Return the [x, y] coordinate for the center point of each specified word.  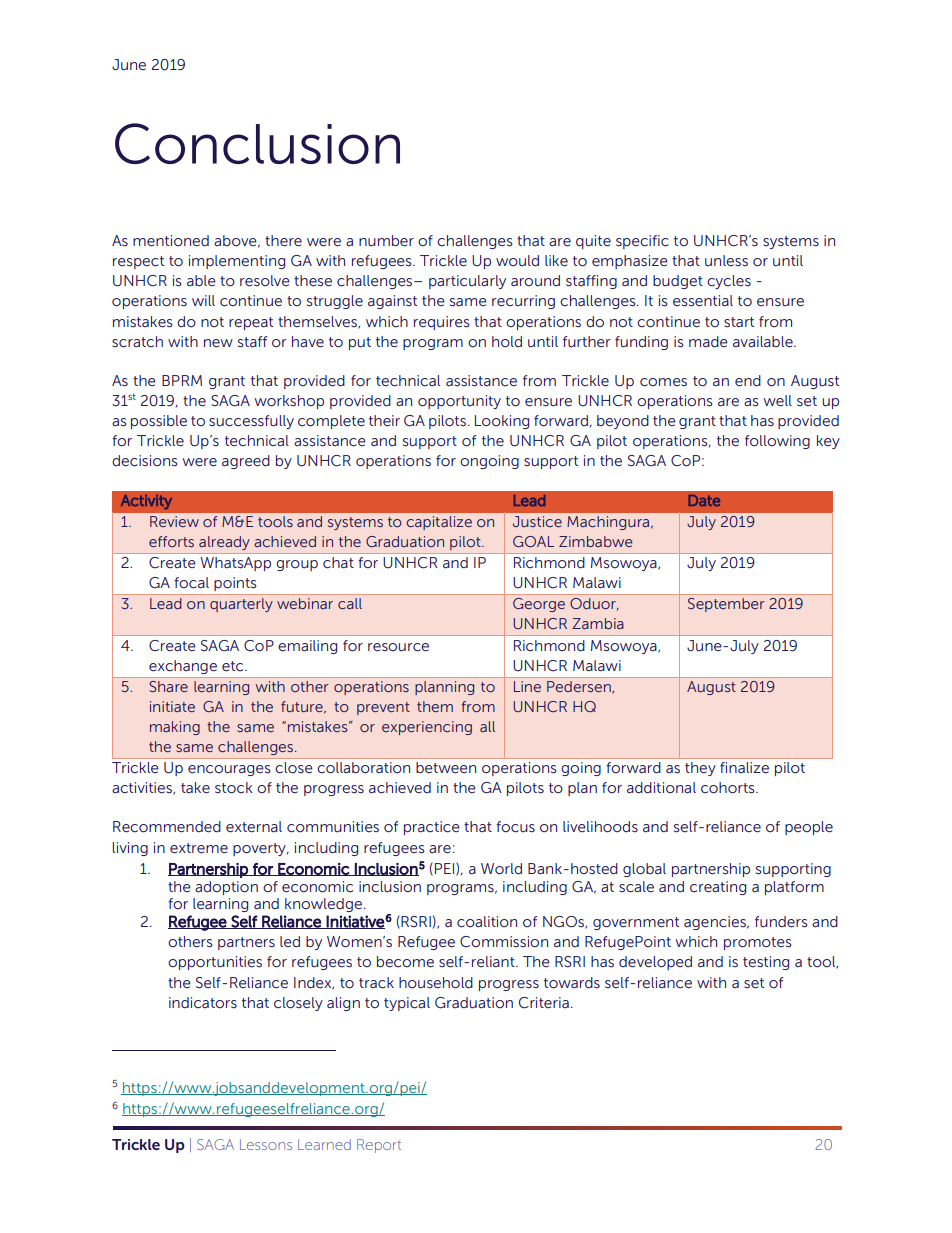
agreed [246, 462]
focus [515, 827]
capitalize [439, 523]
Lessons [266, 1144]
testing [766, 963]
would [517, 261]
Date [704, 500]
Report [379, 1146]
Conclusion [257, 143]
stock [234, 788]
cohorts [729, 788]
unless [726, 261]
